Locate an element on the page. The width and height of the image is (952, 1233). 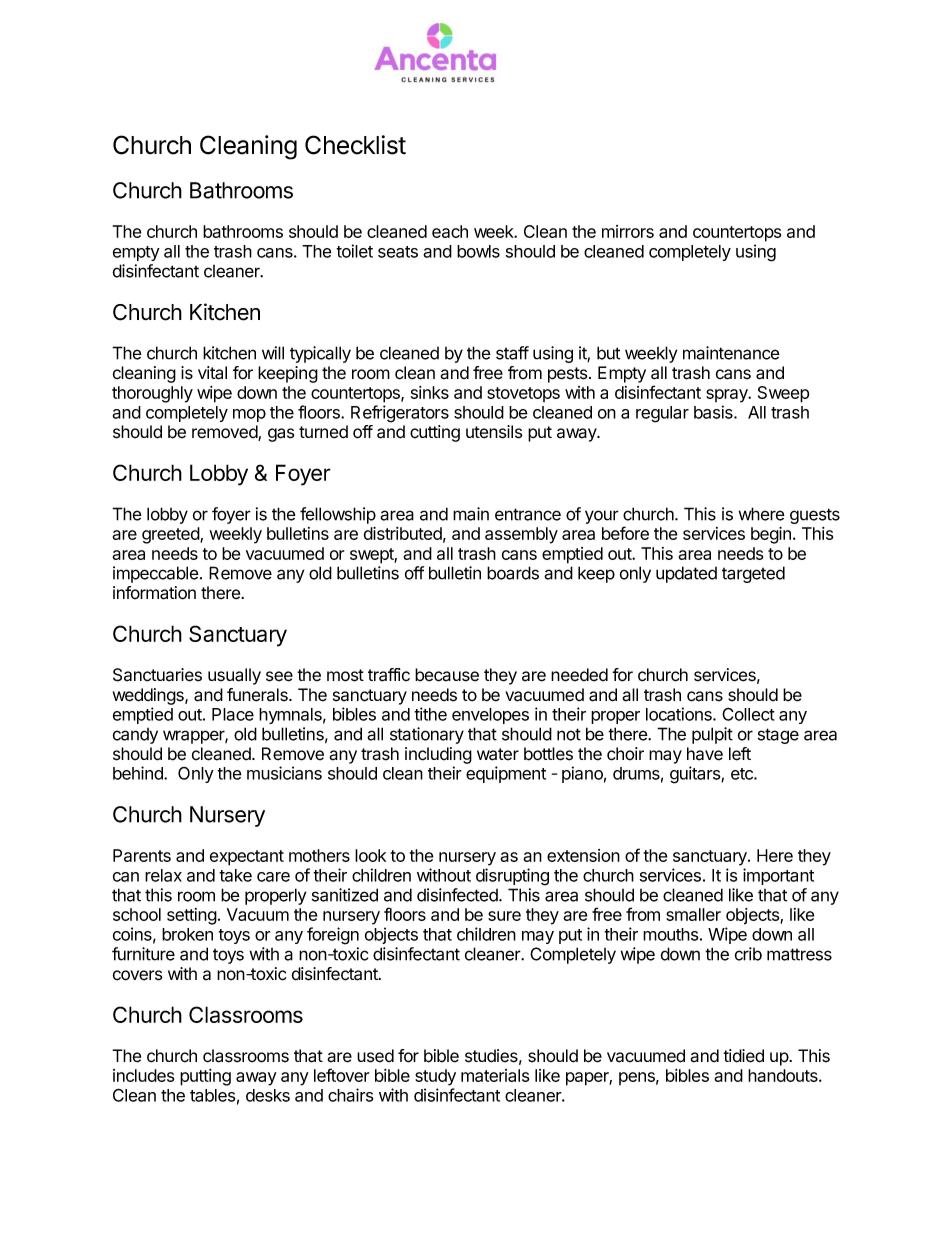
expectant is located at coordinates (247, 858).
